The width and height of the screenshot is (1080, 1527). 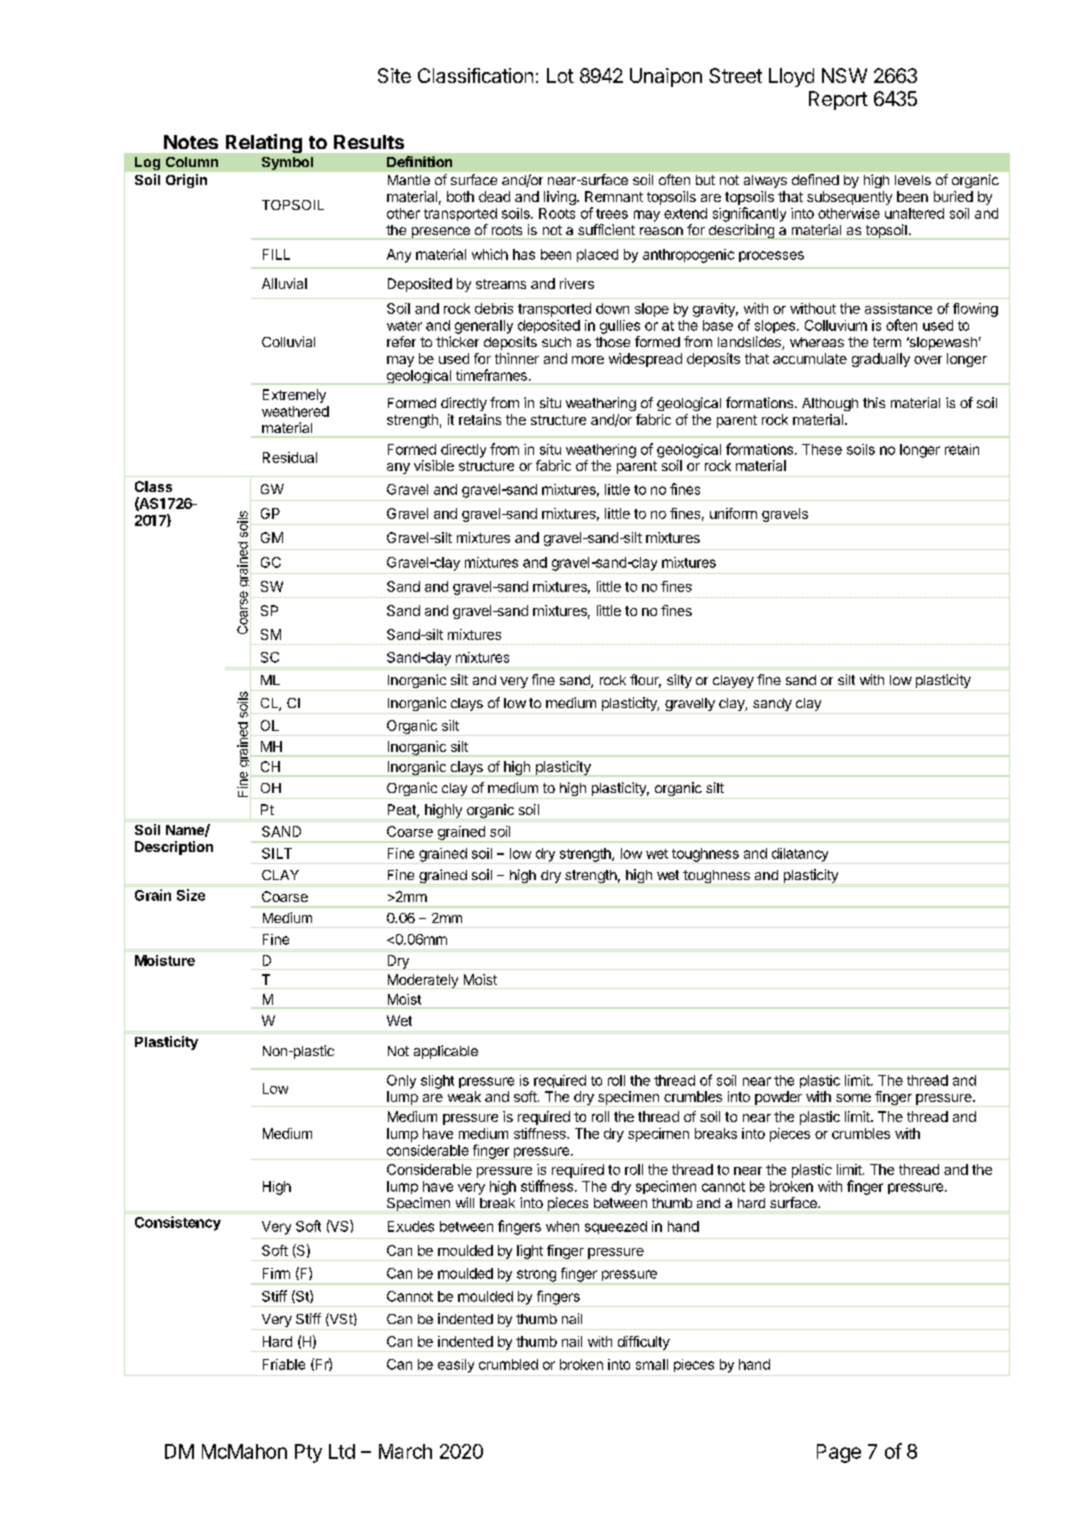 What do you see at coordinates (264, 143) in the screenshot?
I see `Relating` at bounding box center [264, 143].
